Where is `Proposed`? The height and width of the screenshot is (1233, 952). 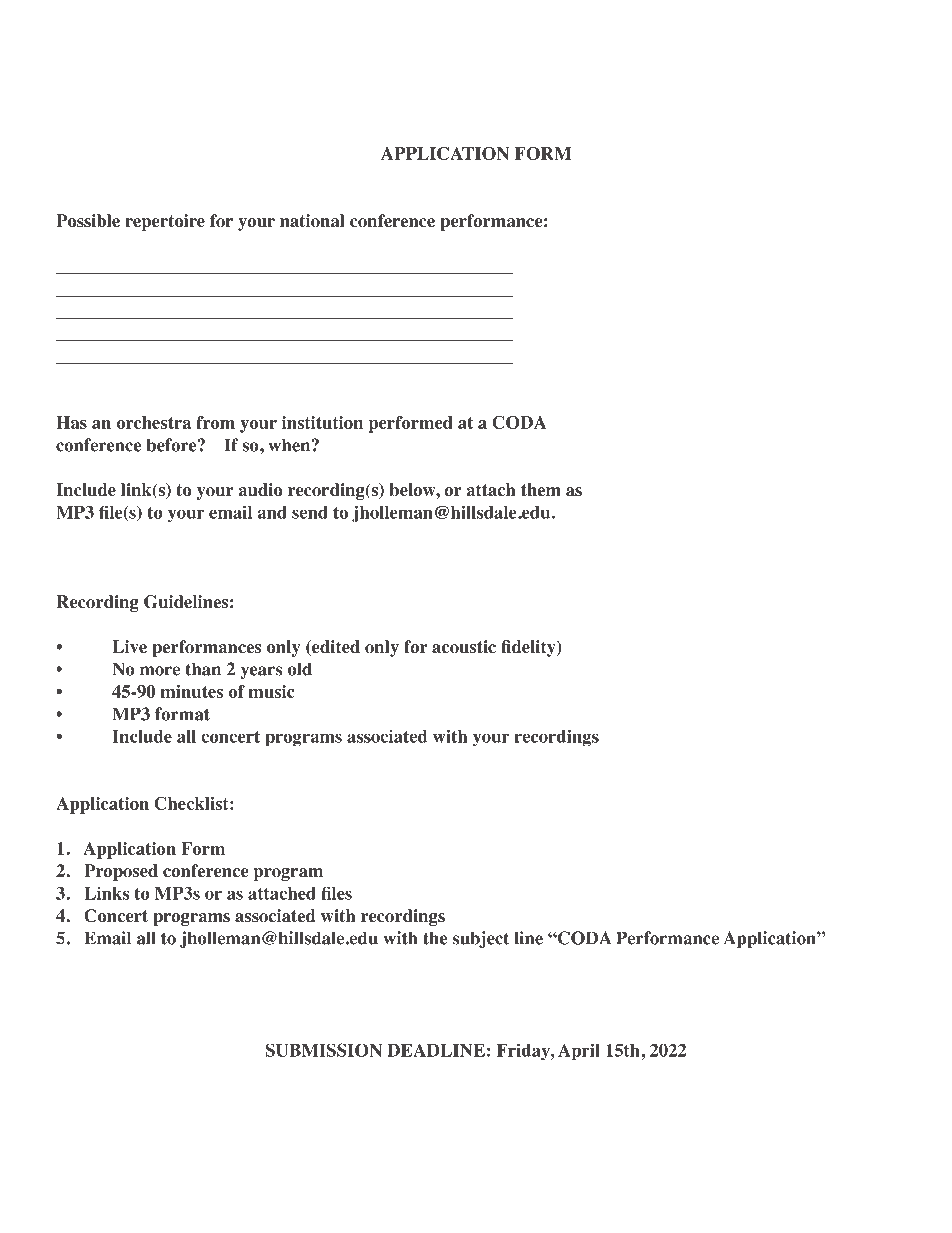 Proposed is located at coordinates (121, 872).
